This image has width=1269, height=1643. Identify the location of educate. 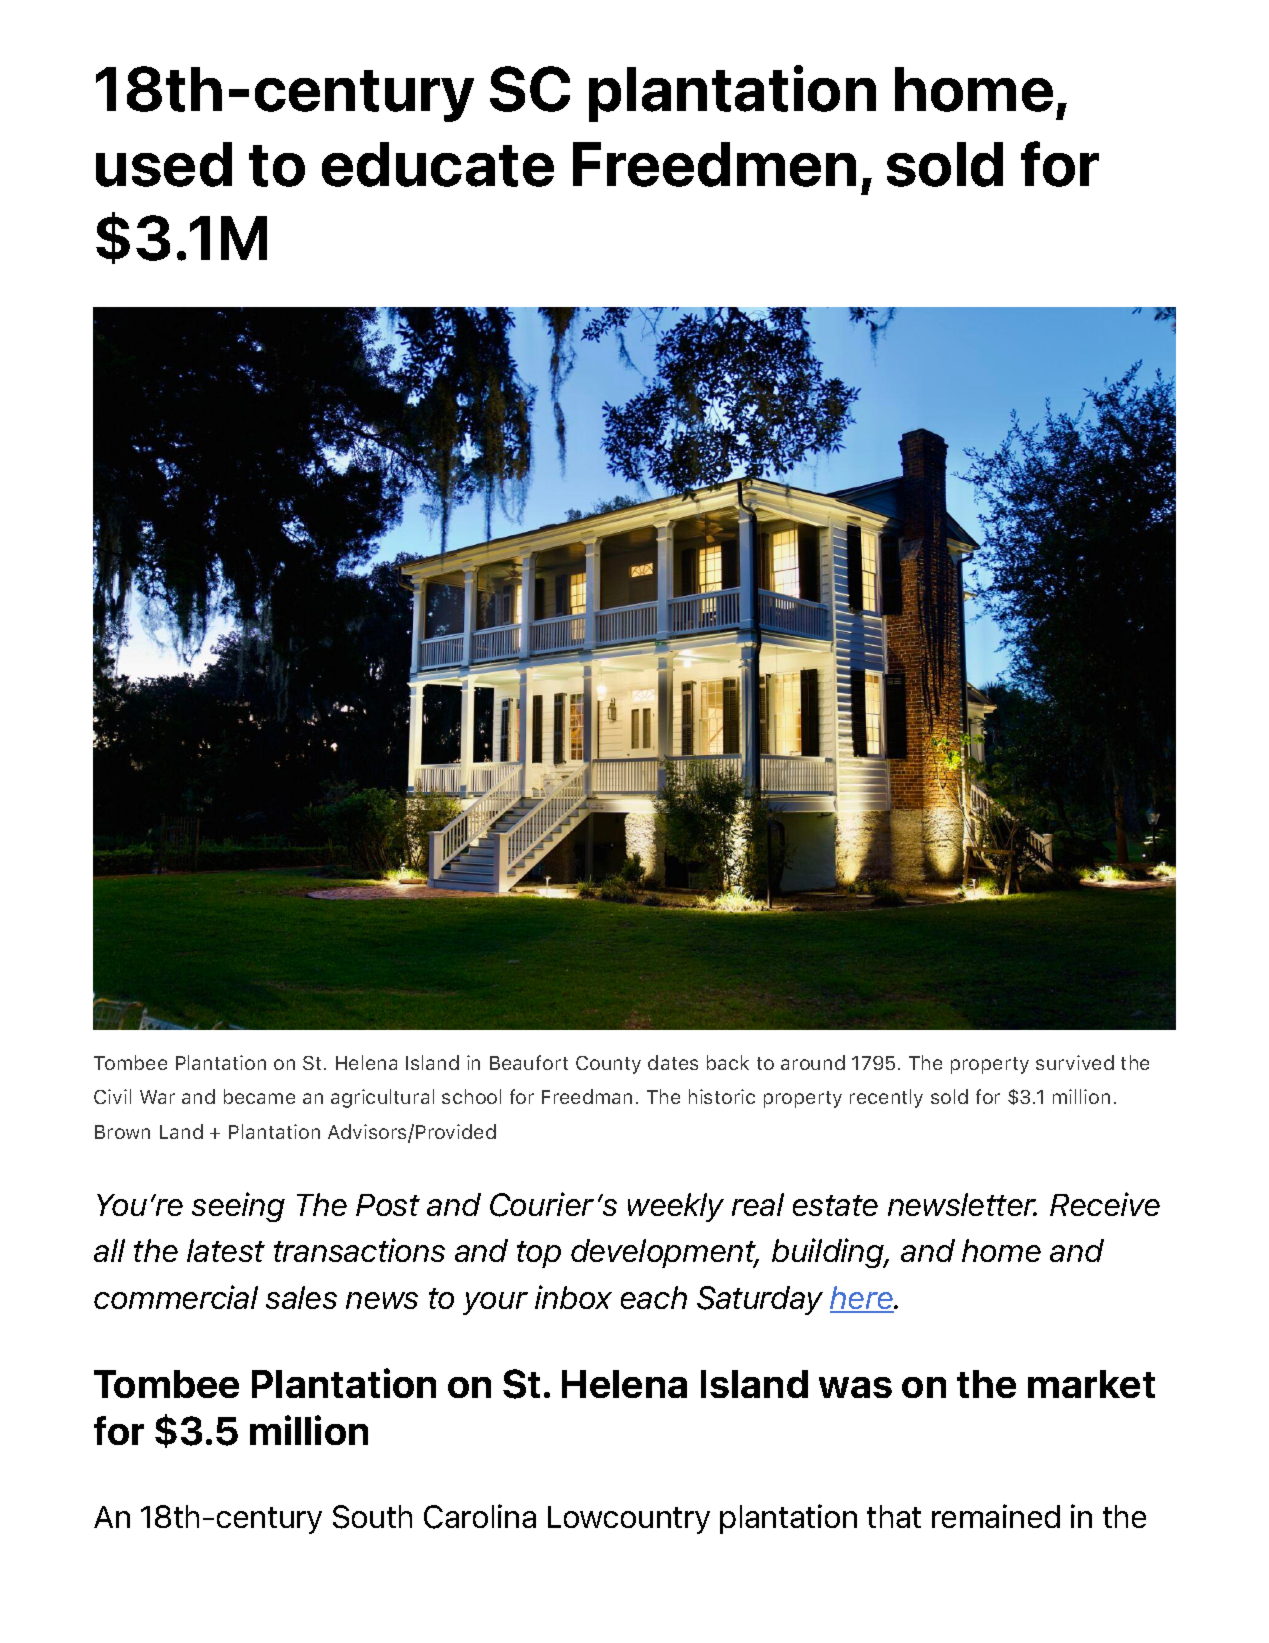
(438, 164).
